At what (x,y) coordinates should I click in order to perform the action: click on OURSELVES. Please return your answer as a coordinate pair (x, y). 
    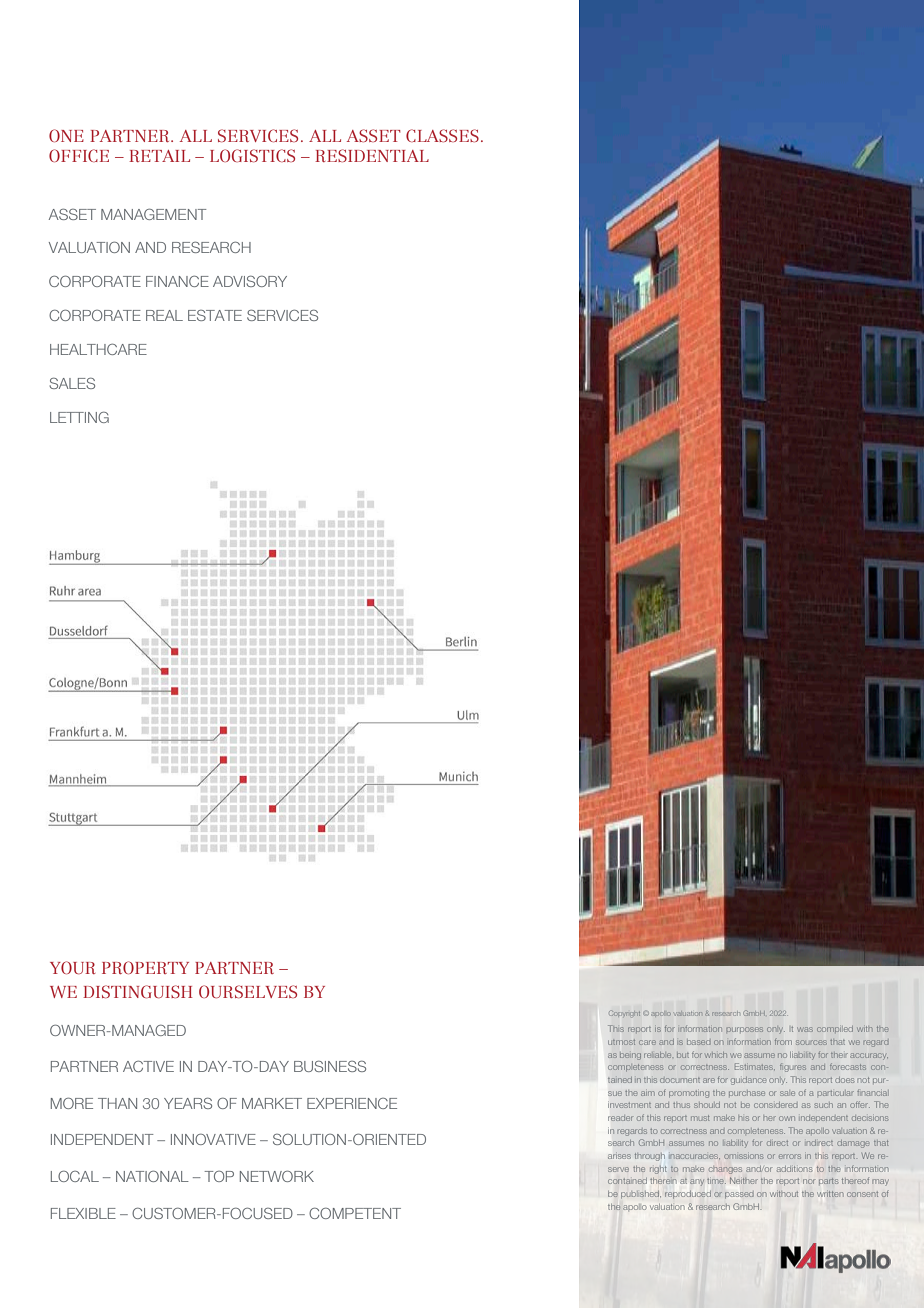
    Looking at the image, I should click on (248, 991).
